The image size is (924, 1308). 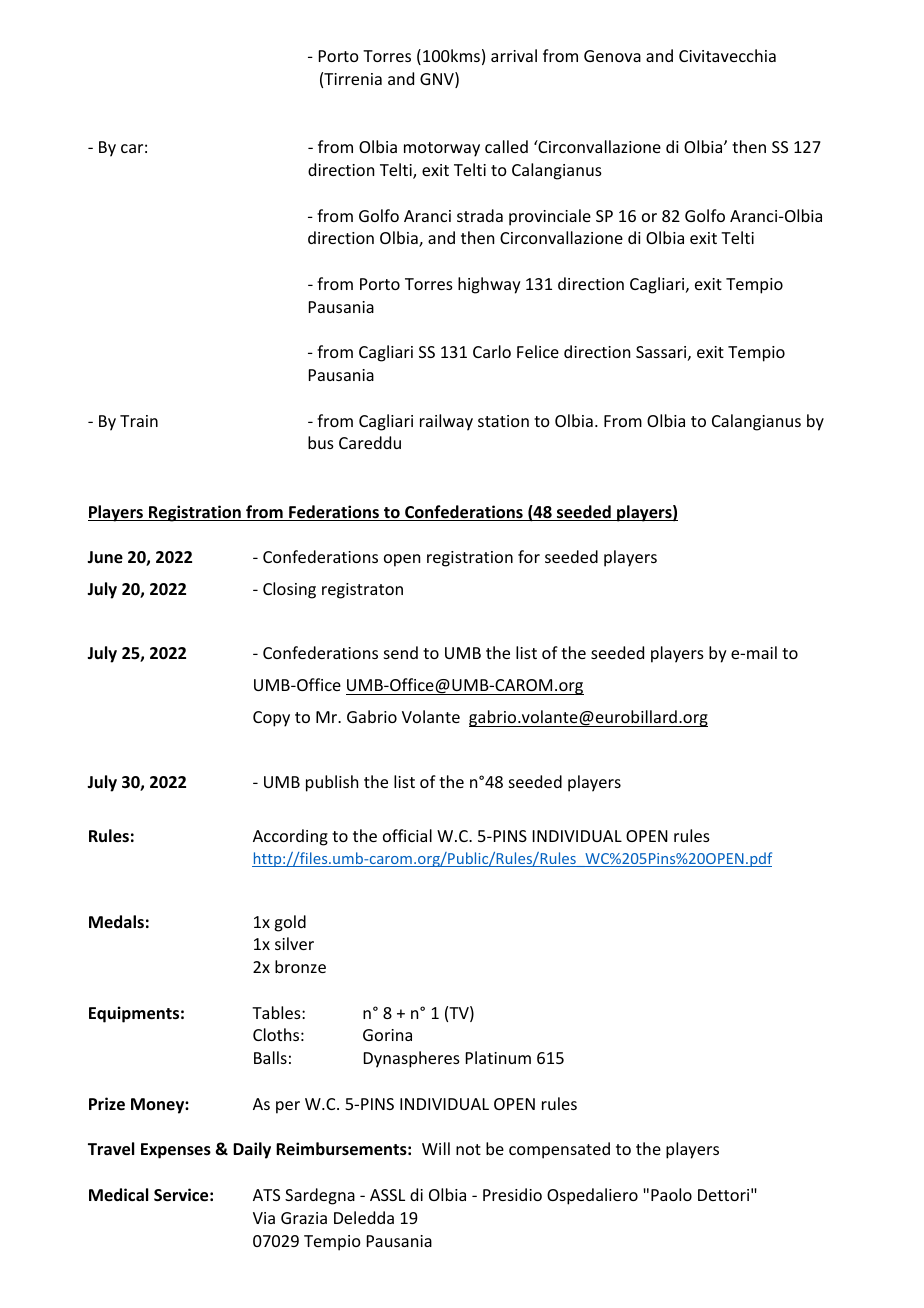 What do you see at coordinates (503, 421) in the screenshot?
I see `station` at bounding box center [503, 421].
